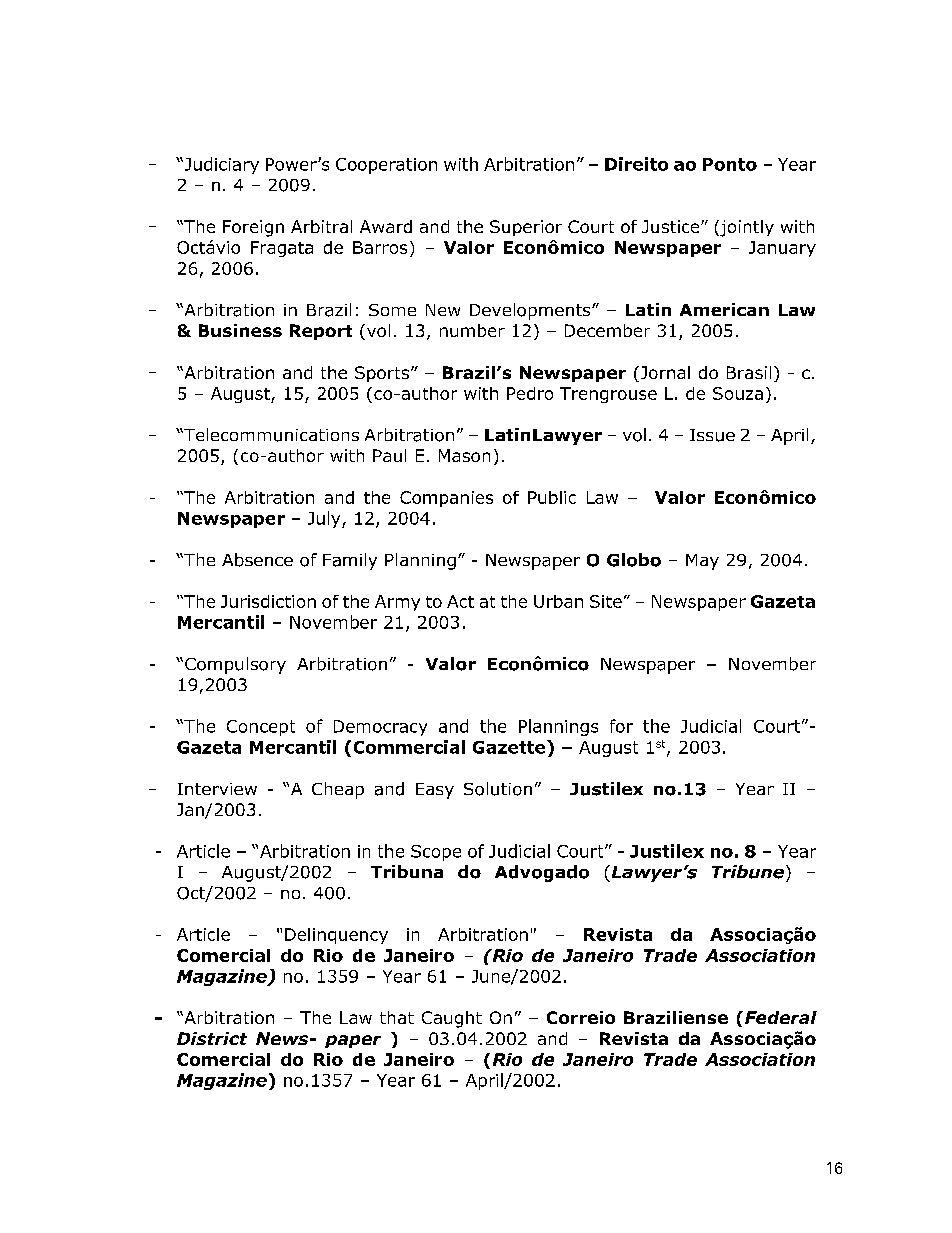  What do you see at coordinates (526, 228) in the screenshot?
I see `Superior` at bounding box center [526, 228].
